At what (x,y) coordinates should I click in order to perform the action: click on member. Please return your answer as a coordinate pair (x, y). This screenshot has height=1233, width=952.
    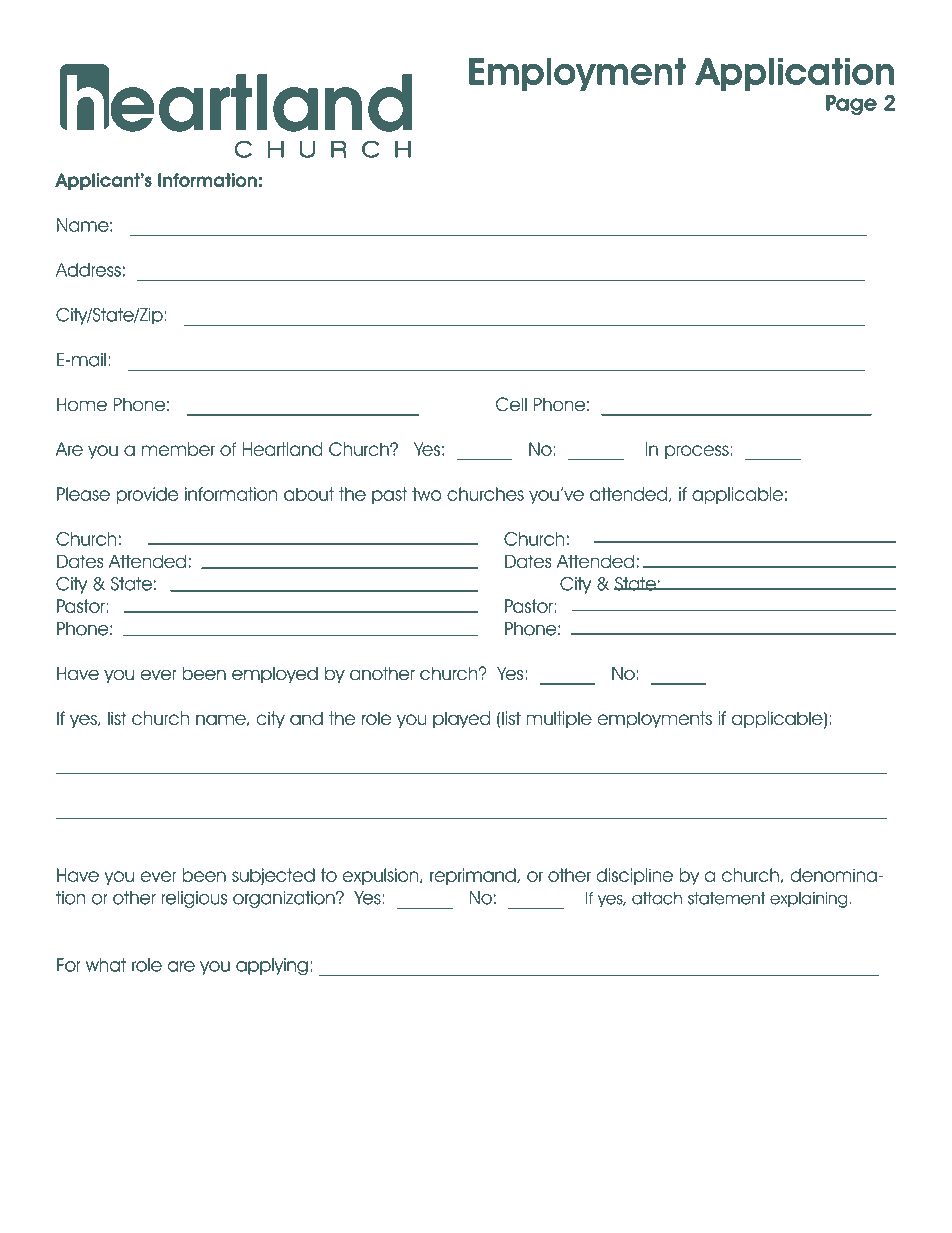
    Looking at the image, I should click on (178, 449).
